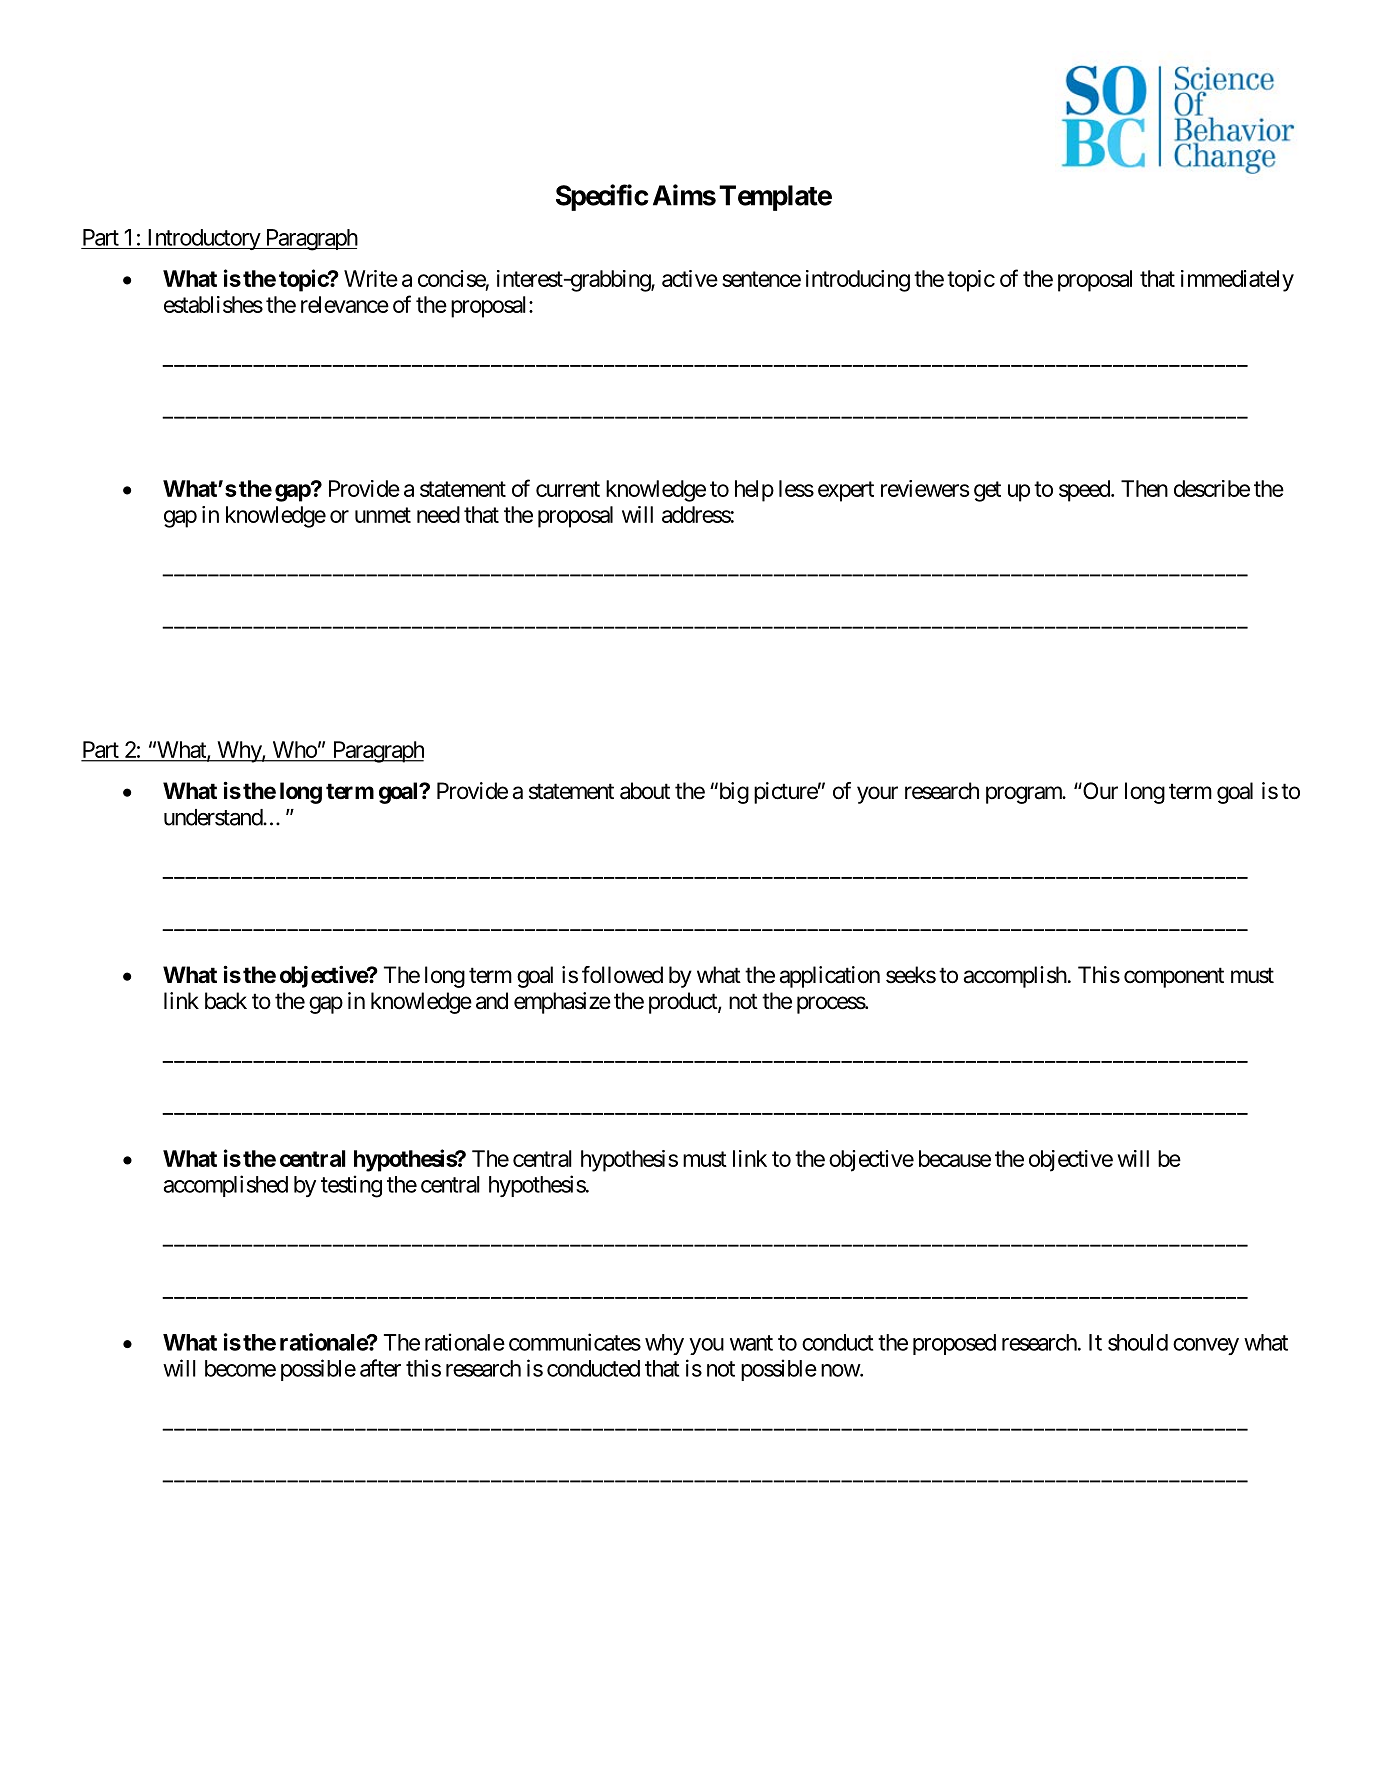  Describe the element at coordinates (754, 491) in the screenshot. I see `help` at that location.
